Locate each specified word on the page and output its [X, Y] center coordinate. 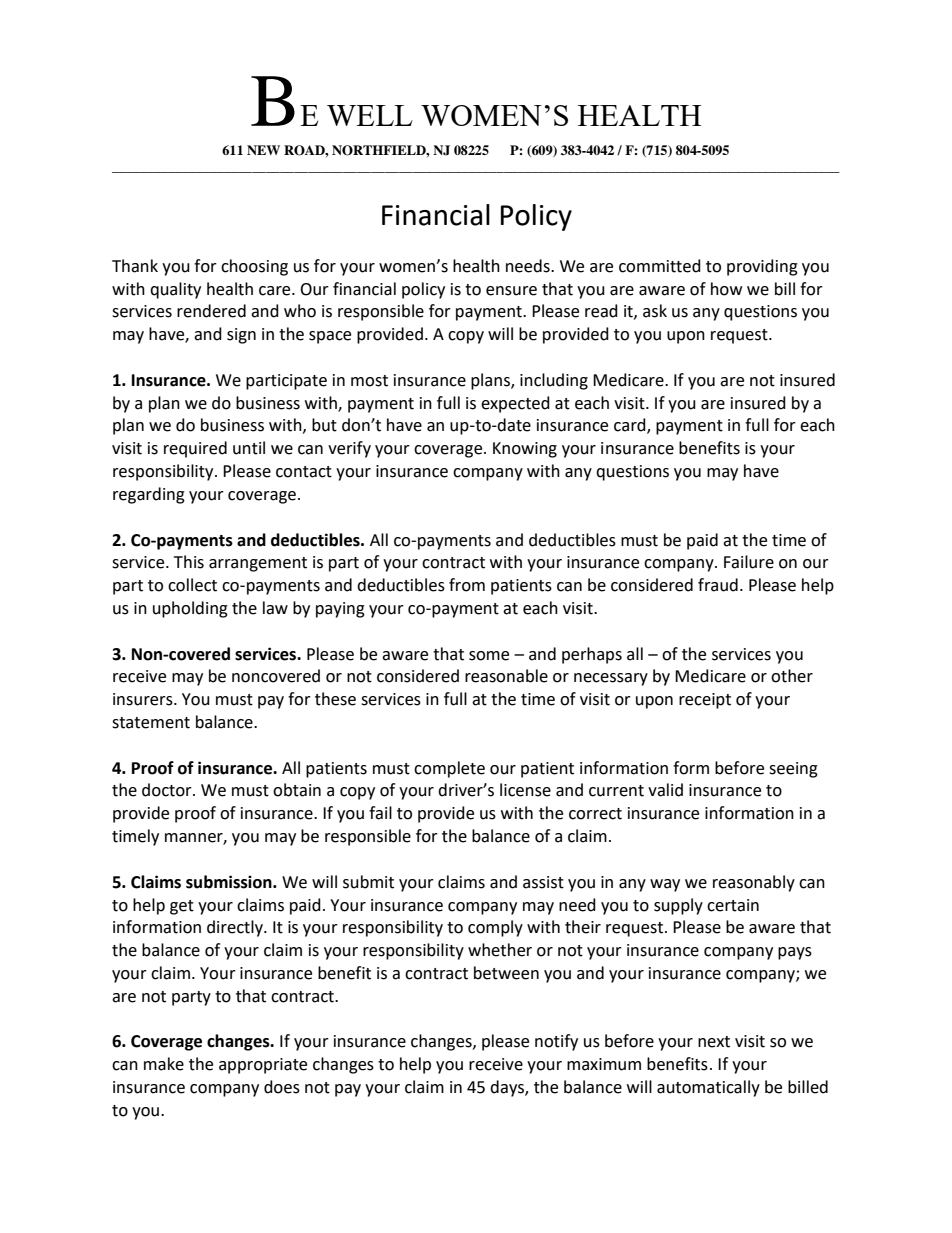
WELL [370, 115]
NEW [263, 150]
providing [762, 267]
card [631, 426]
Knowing [525, 450]
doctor [168, 790]
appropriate [263, 1066]
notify [556, 1042]
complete [449, 769]
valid [665, 790]
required [195, 449]
